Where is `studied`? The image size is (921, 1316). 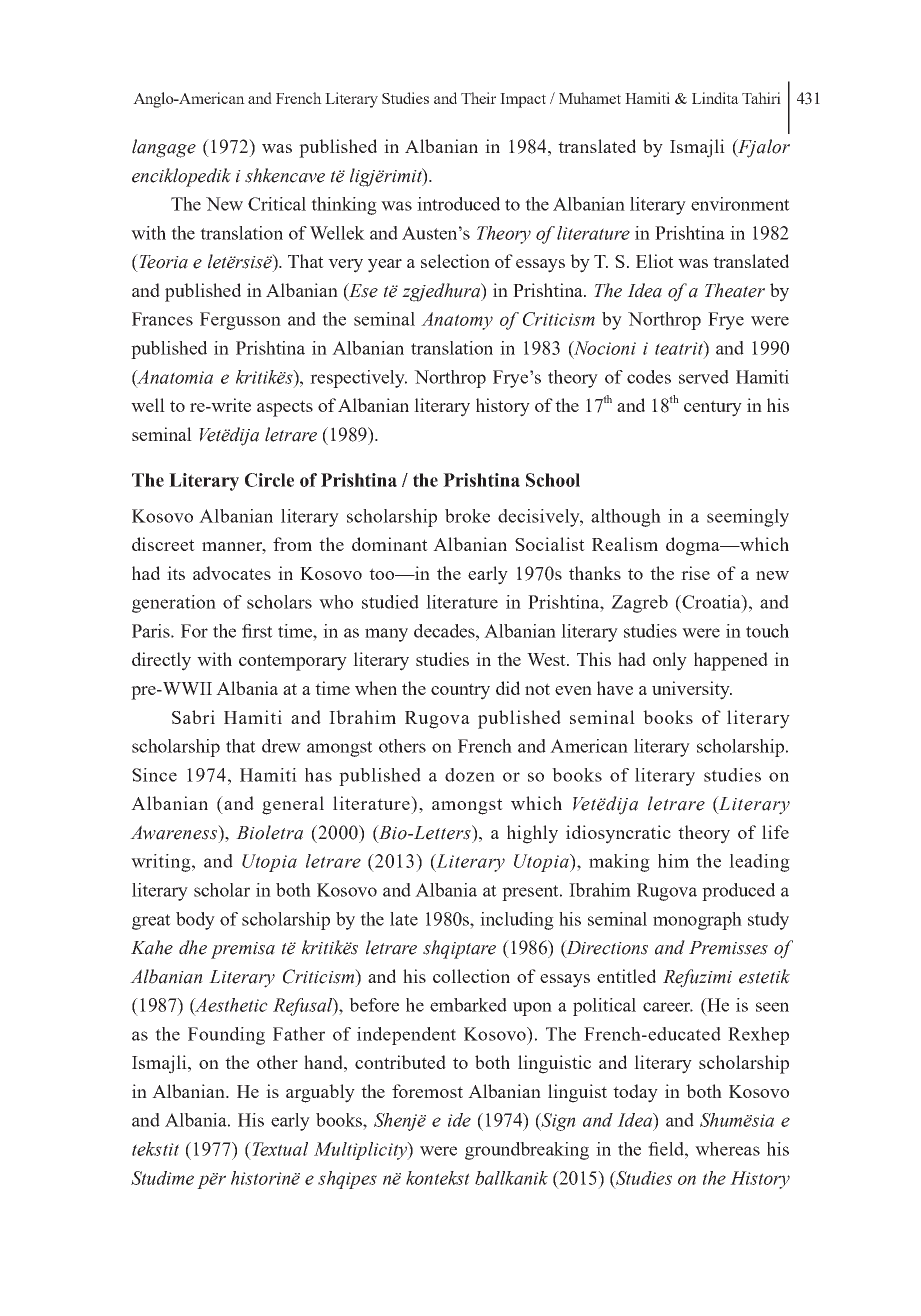 studied is located at coordinates (390, 602).
